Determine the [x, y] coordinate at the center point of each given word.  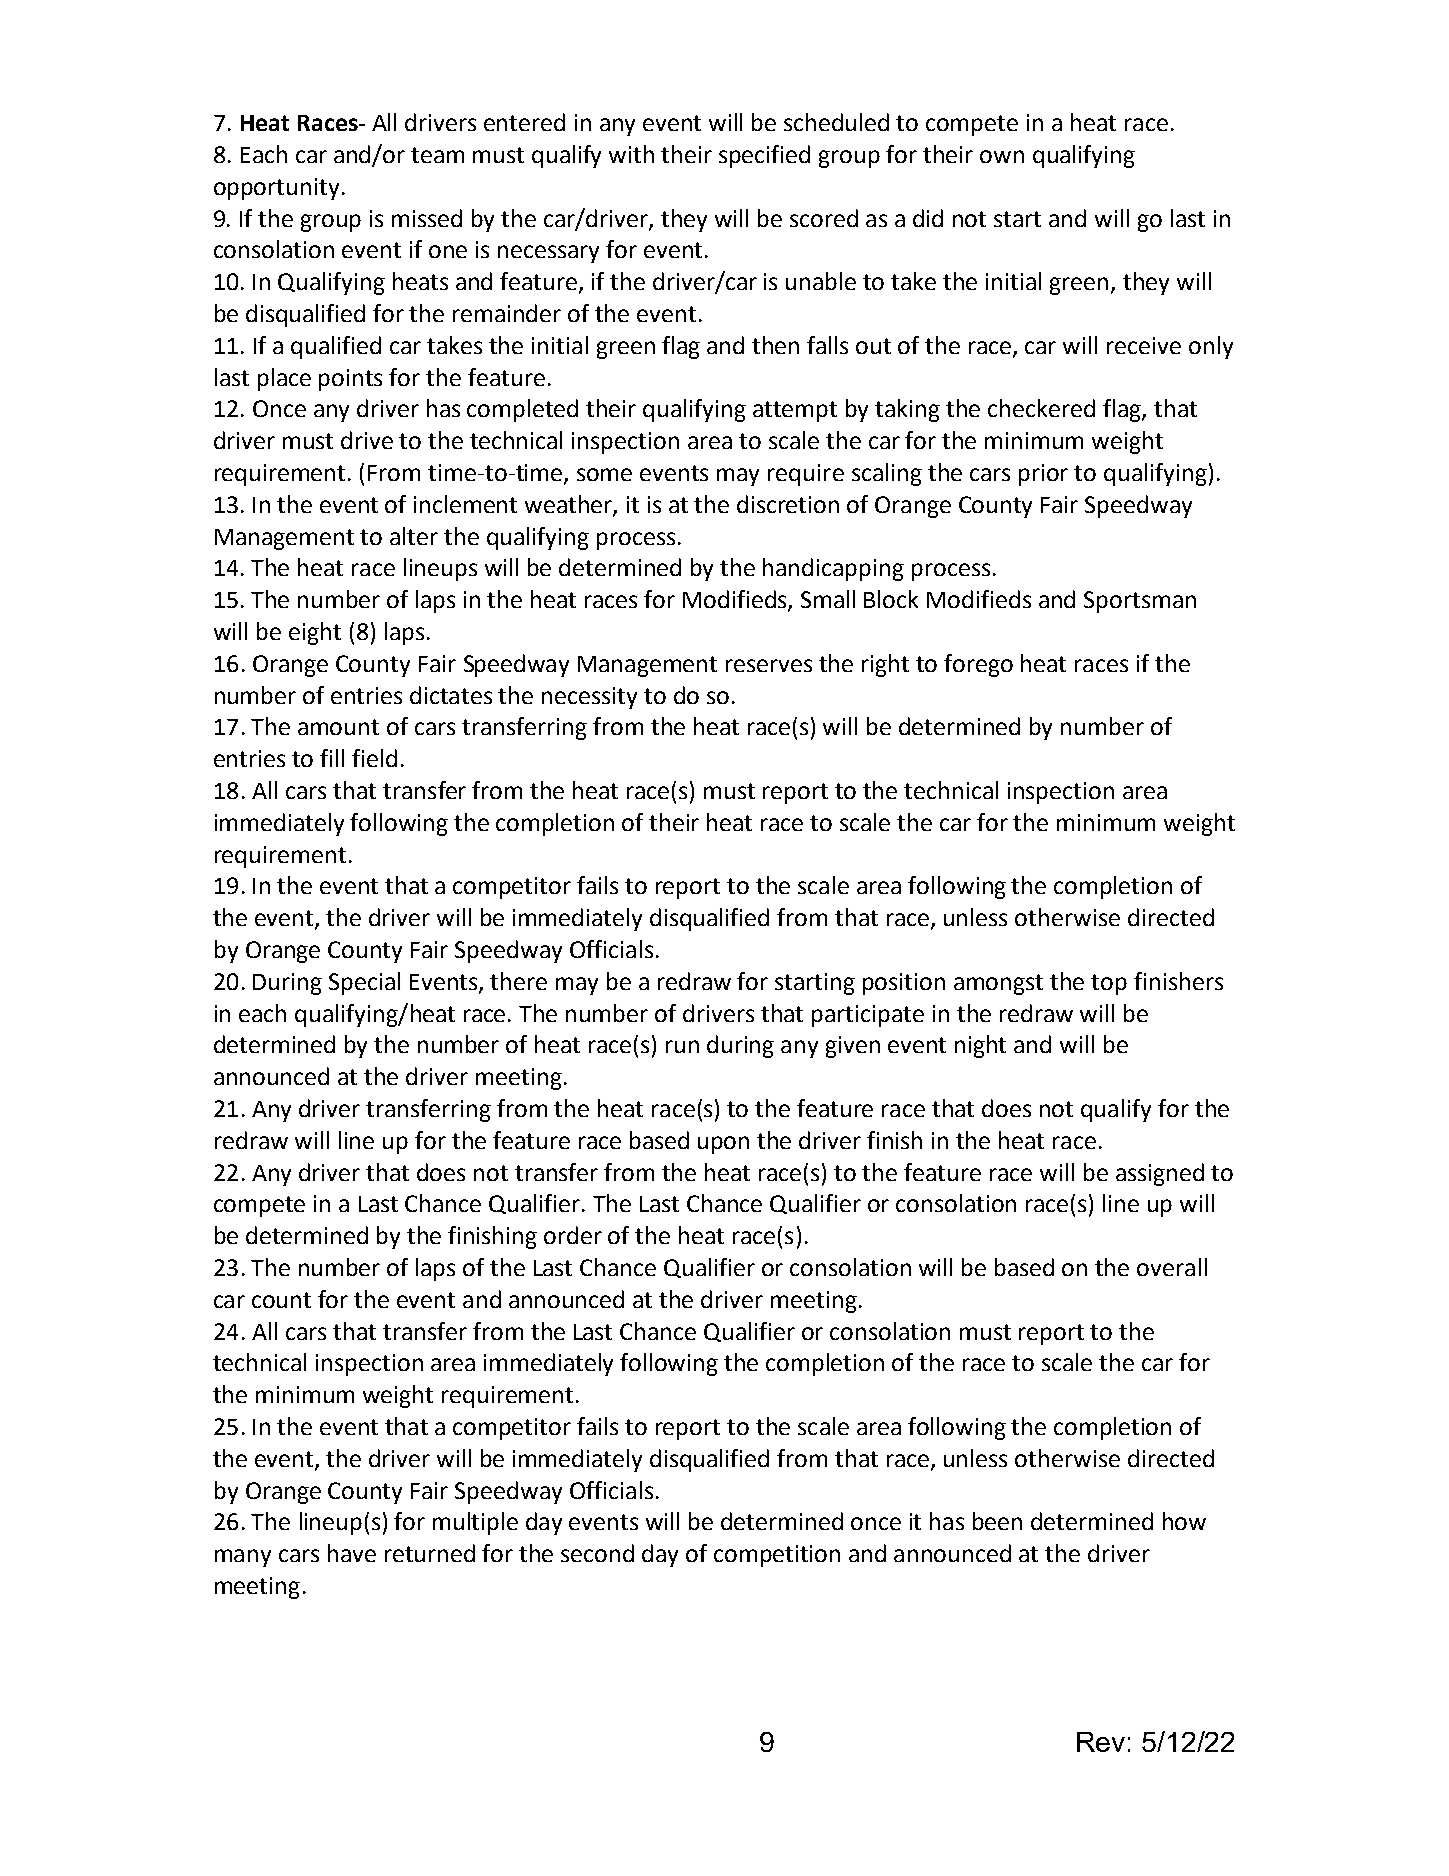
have [352, 1553]
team [437, 155]
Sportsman [1140, 602]
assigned [1160, 1174]
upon [723, 1145]
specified [764, 156]
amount [338, 727]
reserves [769, 665]
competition [777, 1556]
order [573, 1235]
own [1002, 156]
